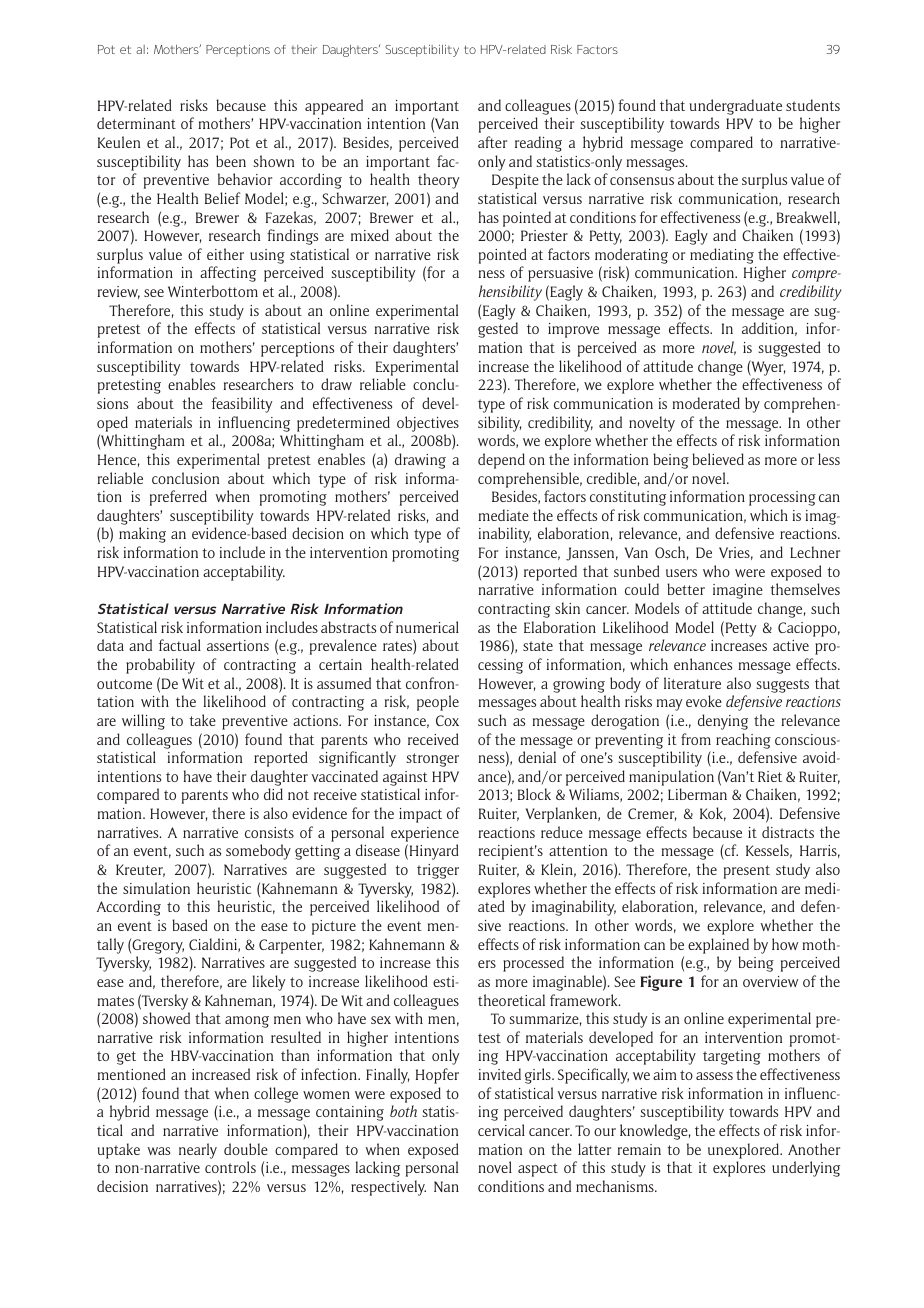 This document has width=924, height=1308. Describe the element at coordinates (420, 815) in the document. I see `impact` at that location.
